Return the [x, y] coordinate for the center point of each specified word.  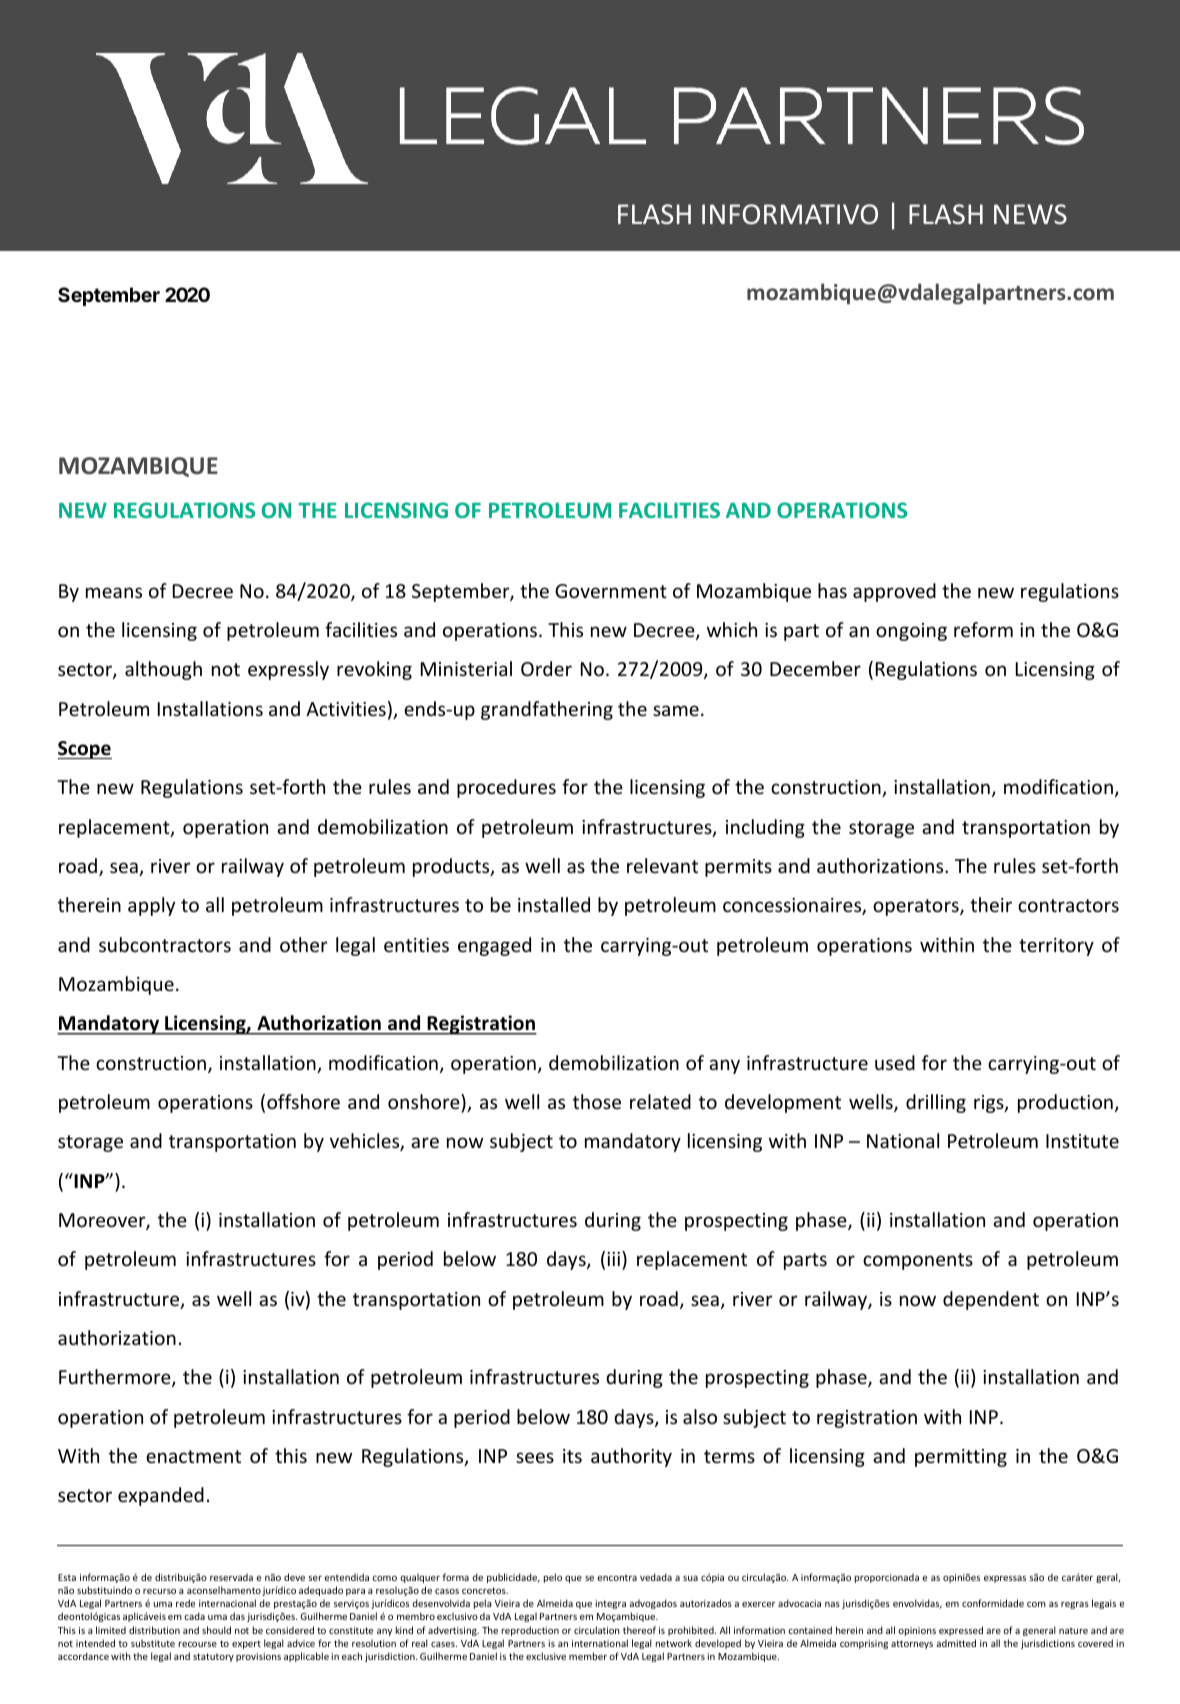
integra [610, 1604]
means [114, 592]
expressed [961, 1631]
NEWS [1030, 214]
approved [894, 592]
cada [194, 1616]
